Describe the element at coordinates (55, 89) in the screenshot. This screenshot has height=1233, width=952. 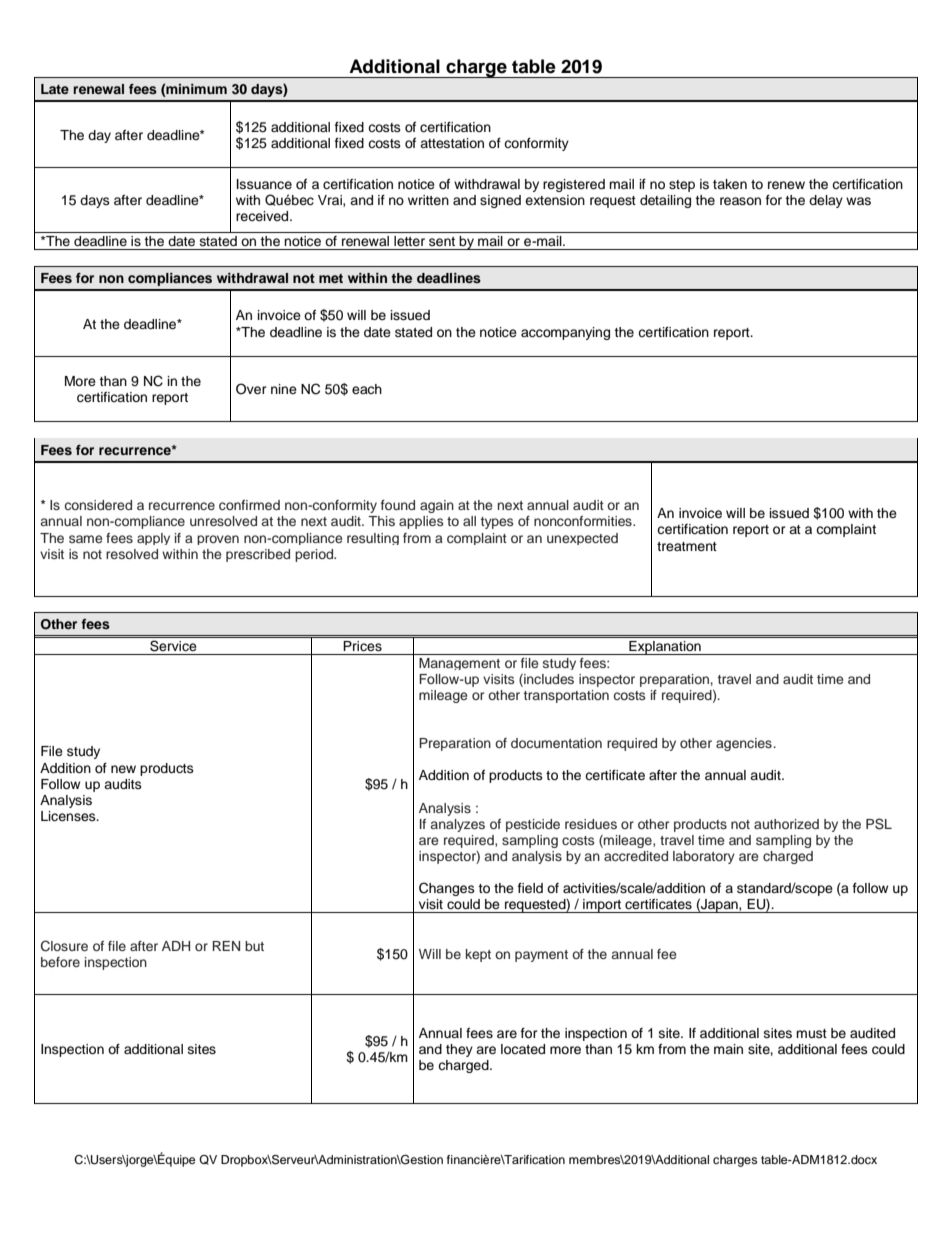
I see `Late` at that location.
